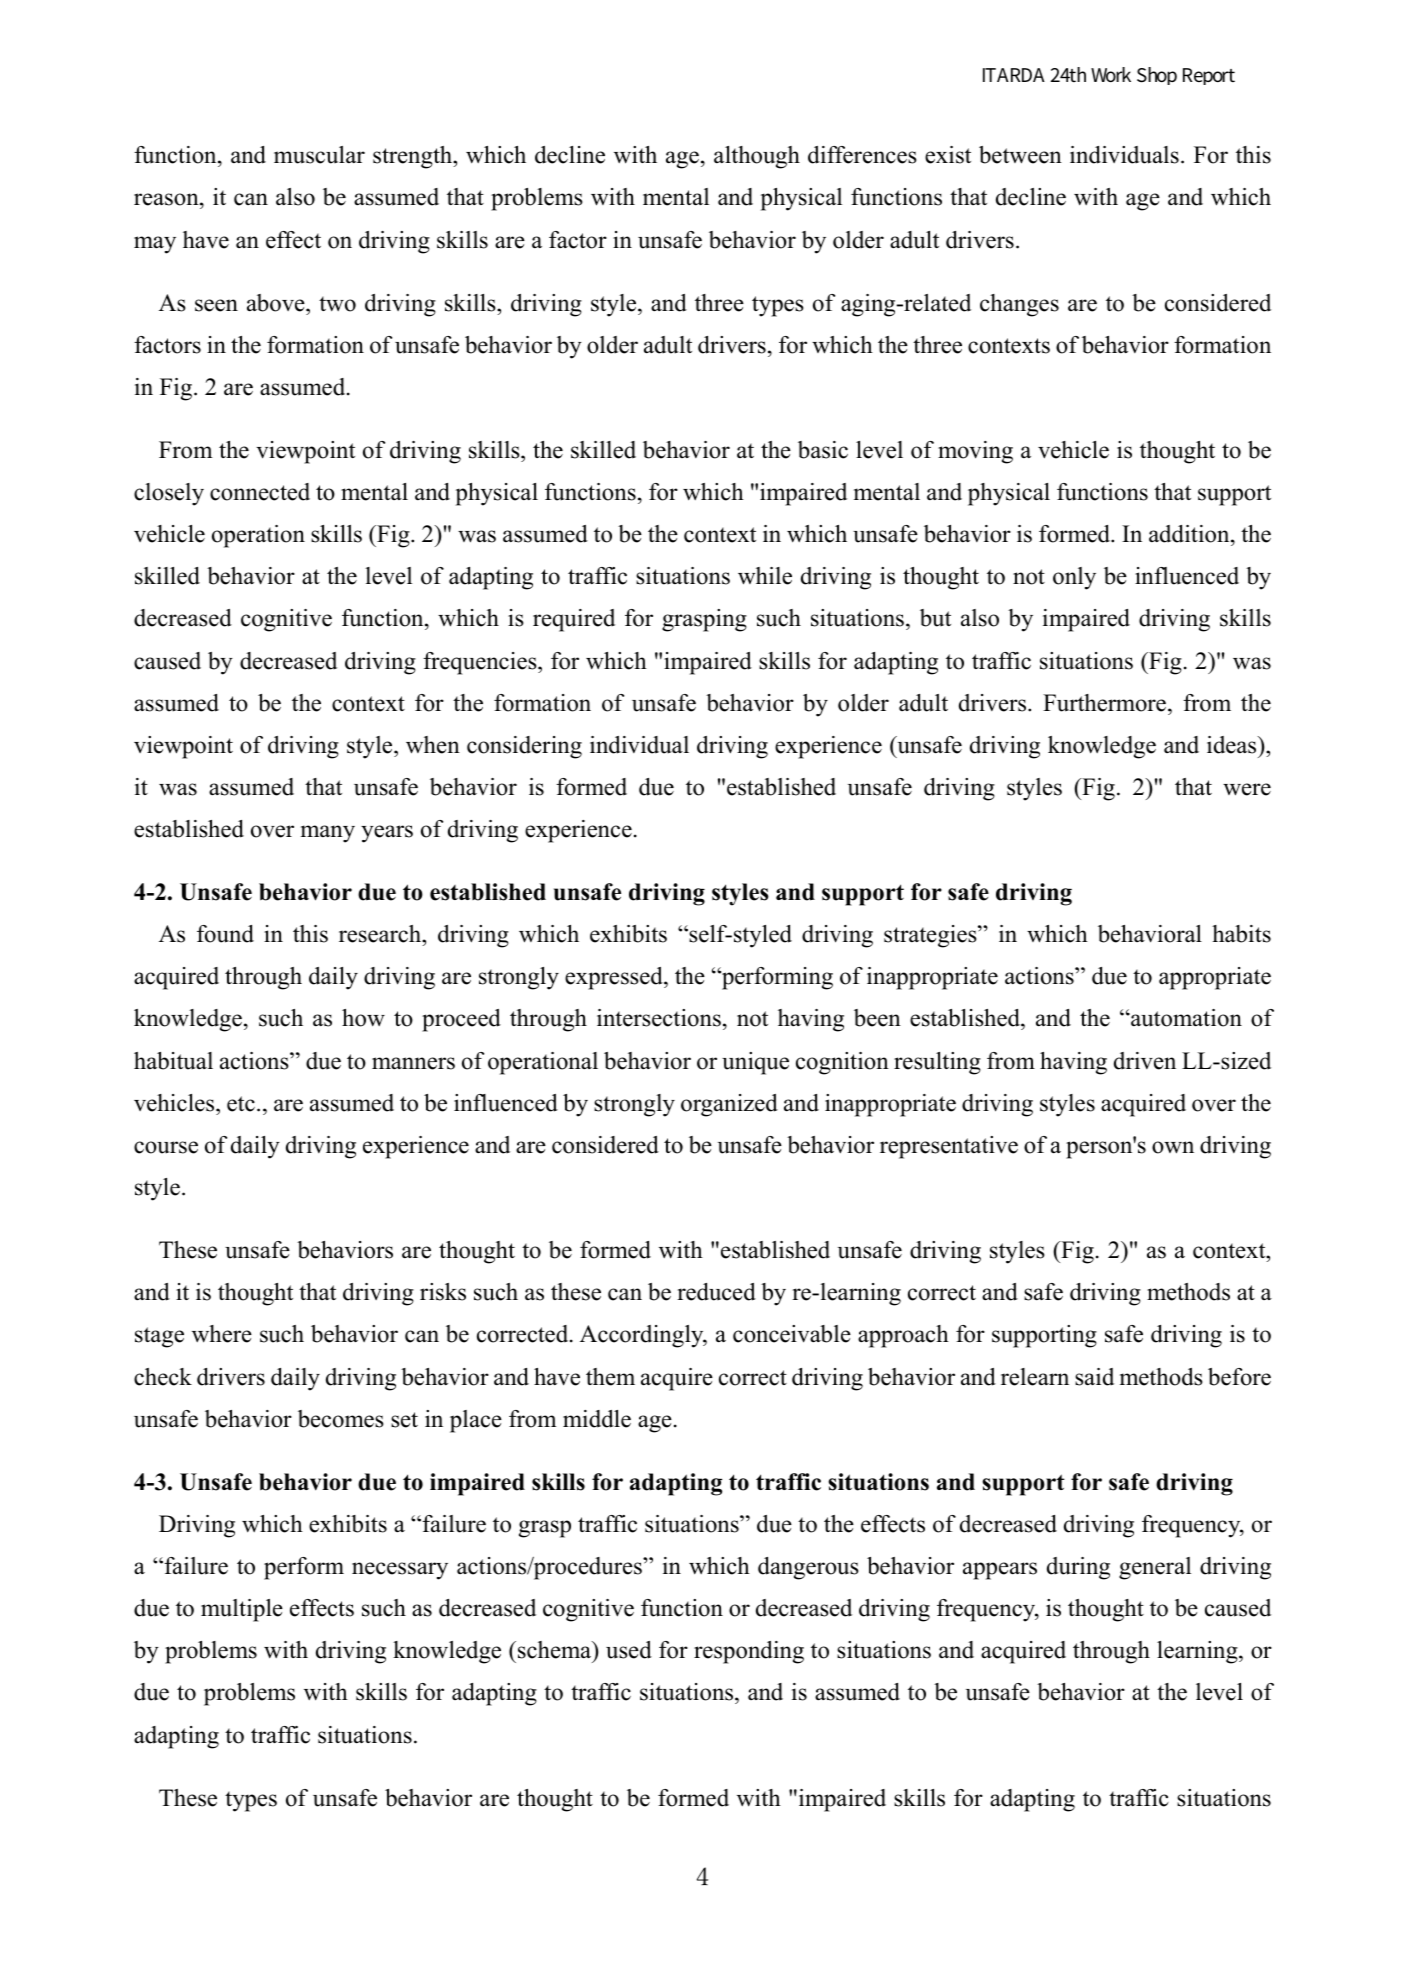  Describe the element at coordinates (716, 1292) in the screenshot. I see `reduced` at that location.
